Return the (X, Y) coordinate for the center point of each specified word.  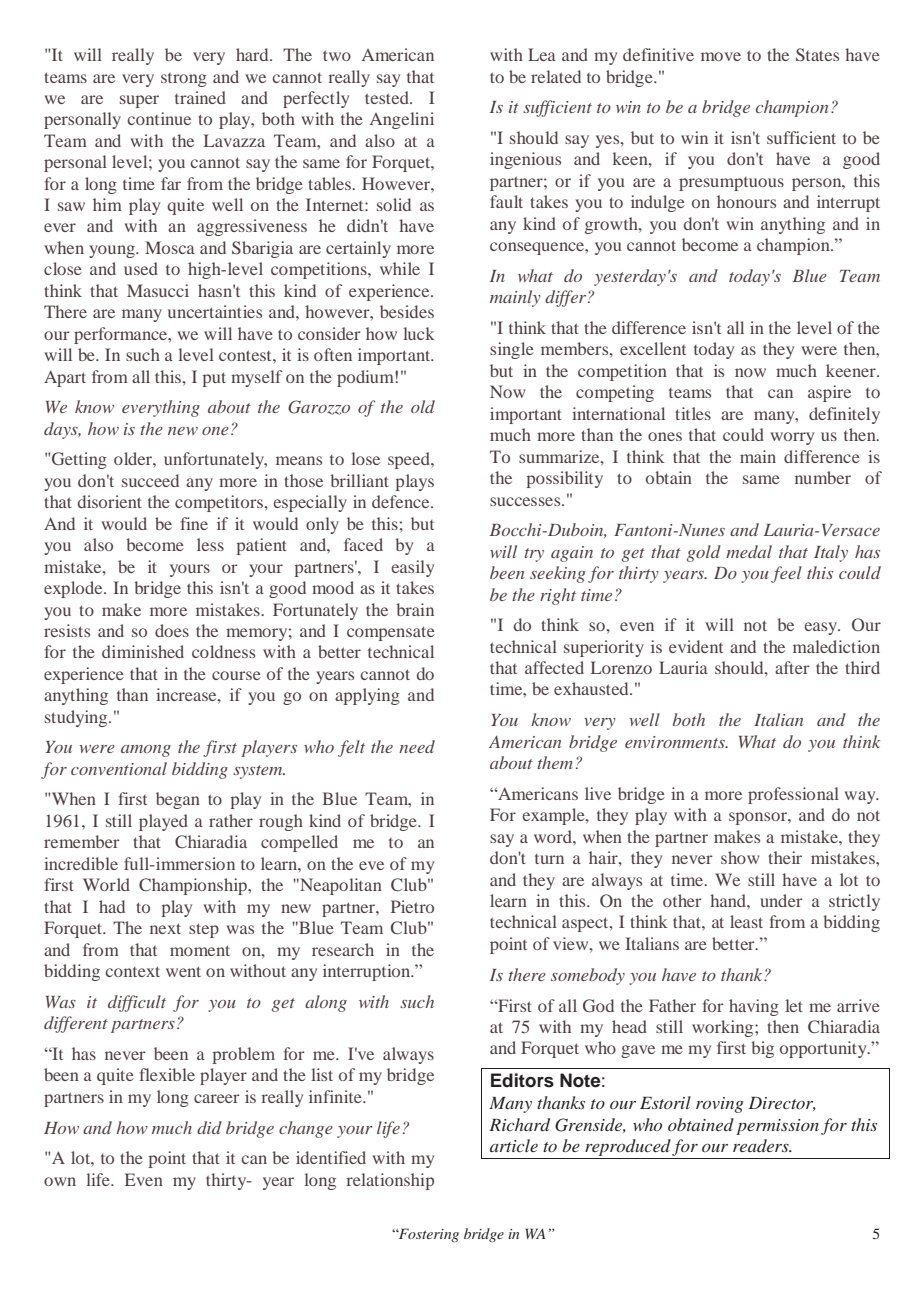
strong (184, 80)
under (781, 900)
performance (122, 335)
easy (822, 628)
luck (419, 333)
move (721, 56)
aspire (829, 393)
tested (388, 97)
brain (415, 609)
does (172, 630)
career (217, 1098)
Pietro (412, 906)
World (106, 884)
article (514, 1145)
